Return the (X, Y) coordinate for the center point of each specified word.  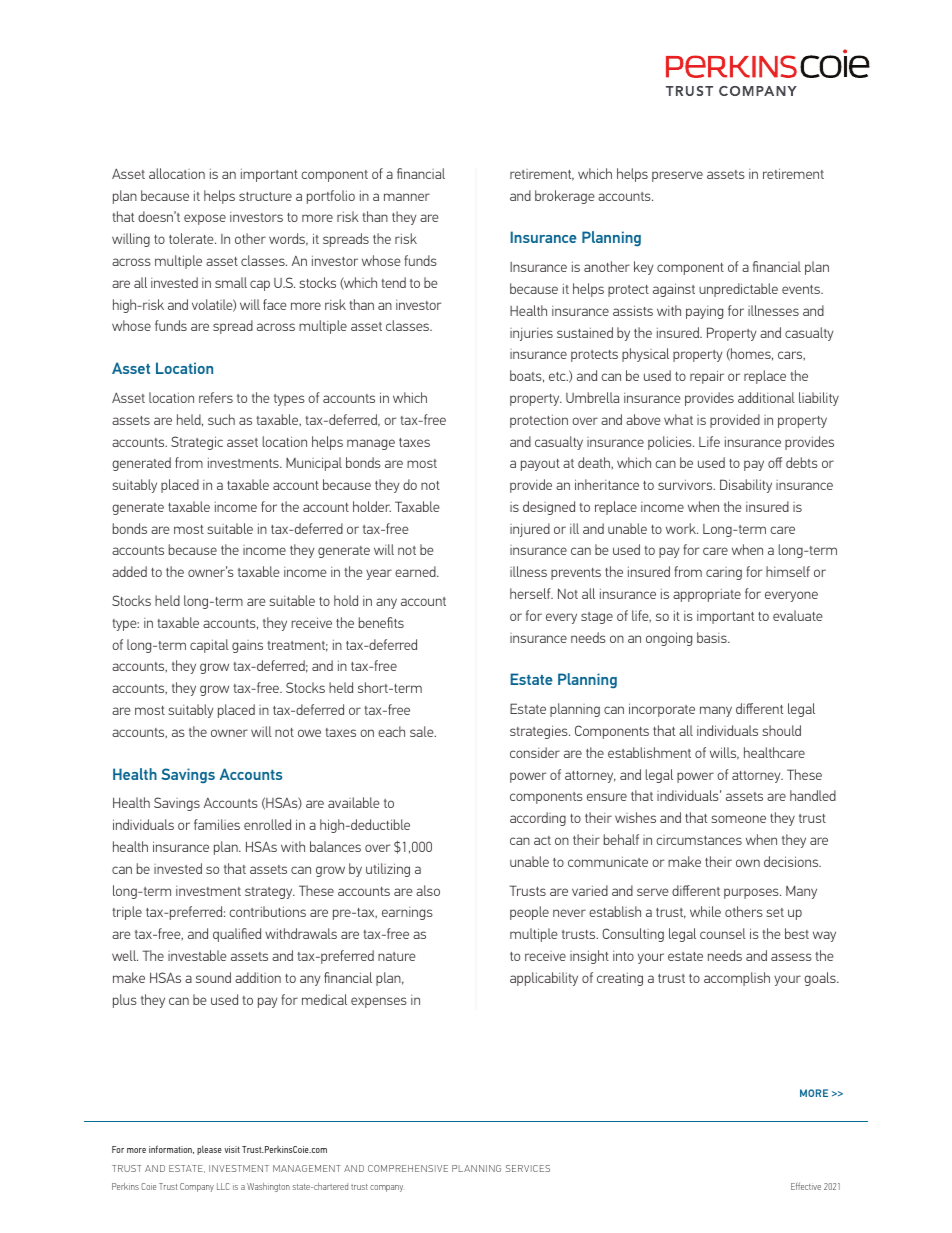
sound (213, 977)
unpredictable (738, 290)
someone (739, 819)
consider (535, 752)
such (221, 419)
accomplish (737, 979)
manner (407, 197)
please (209, 1150)
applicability (544, 979)
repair (707, 377)
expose (205, 219)
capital (209, 646)
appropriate (707, 595)
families (217, 824)
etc (558, 376)
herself (531, 593)
